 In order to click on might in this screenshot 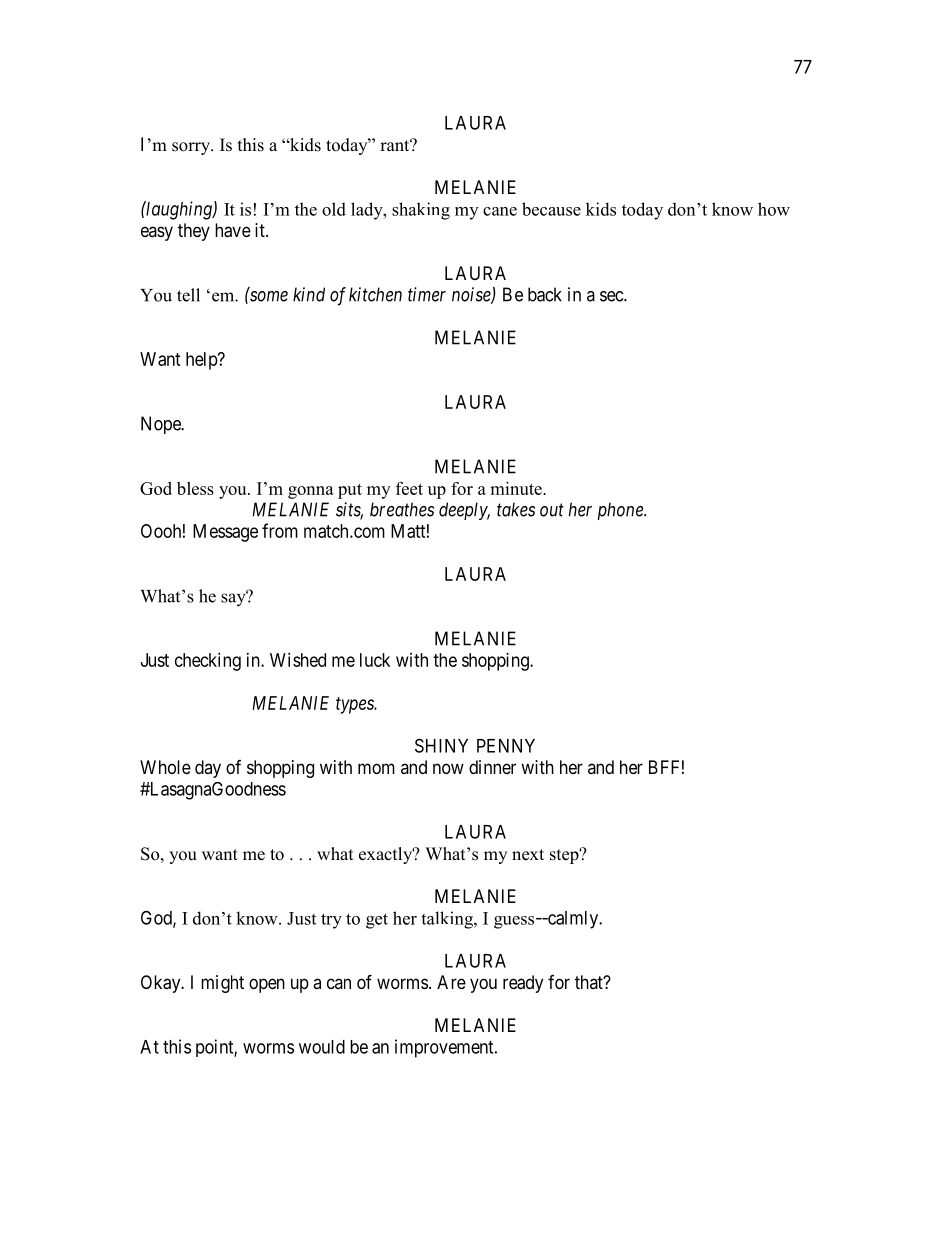, I will do `click(222, 984)`.
